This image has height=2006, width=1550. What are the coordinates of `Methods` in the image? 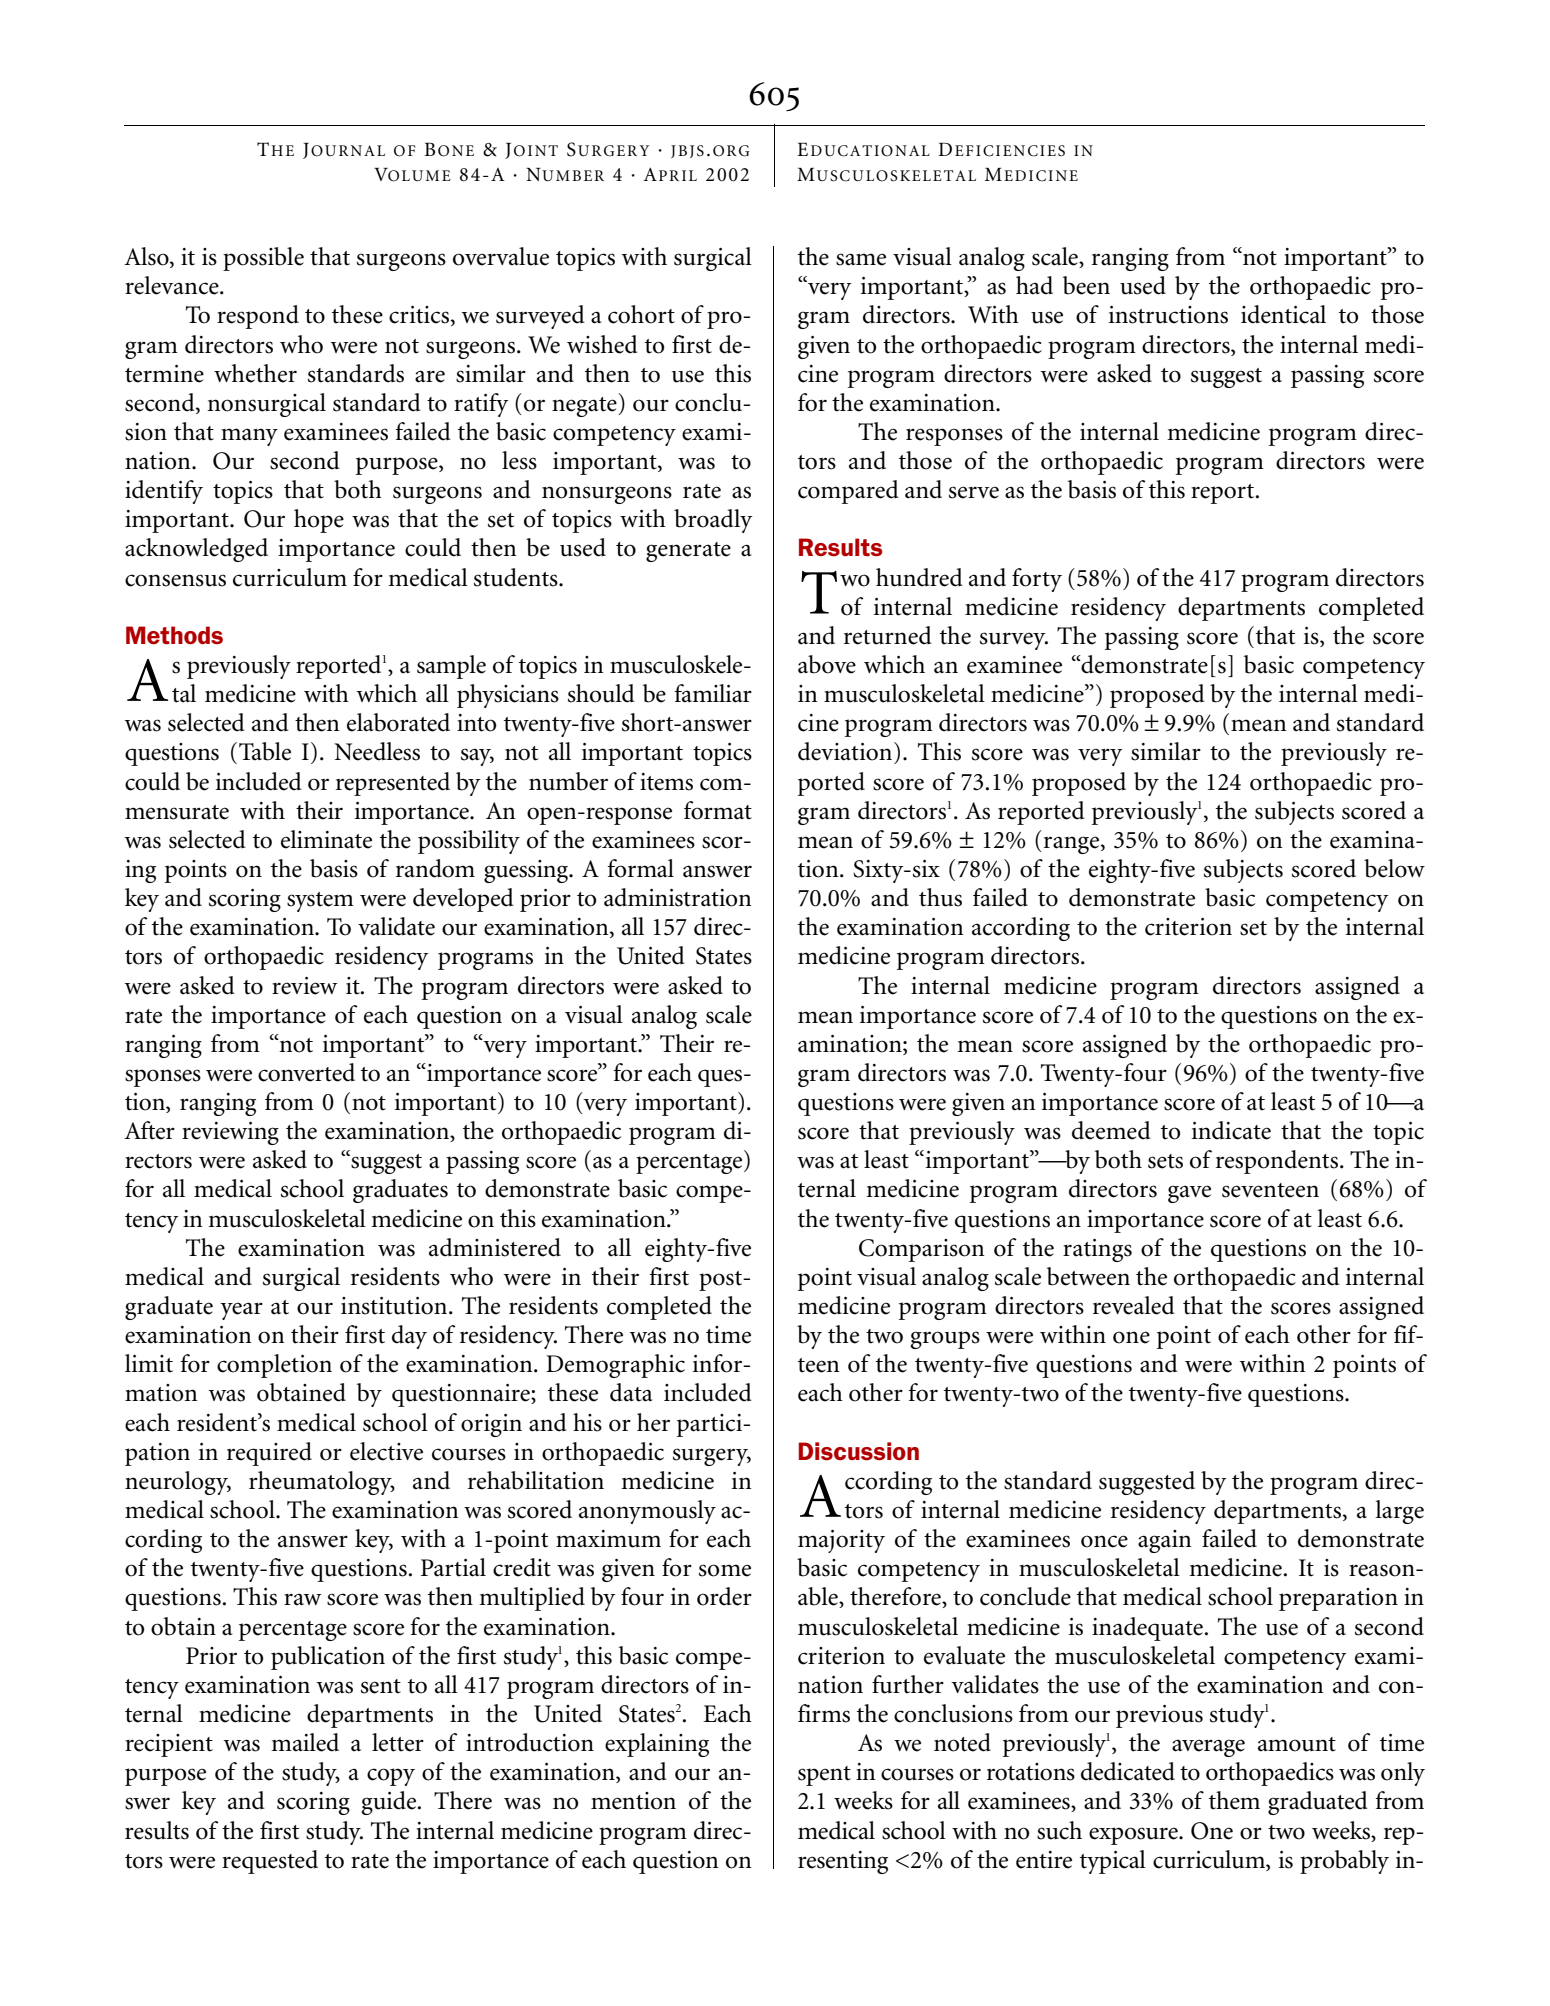 It's located at (174, 635).
